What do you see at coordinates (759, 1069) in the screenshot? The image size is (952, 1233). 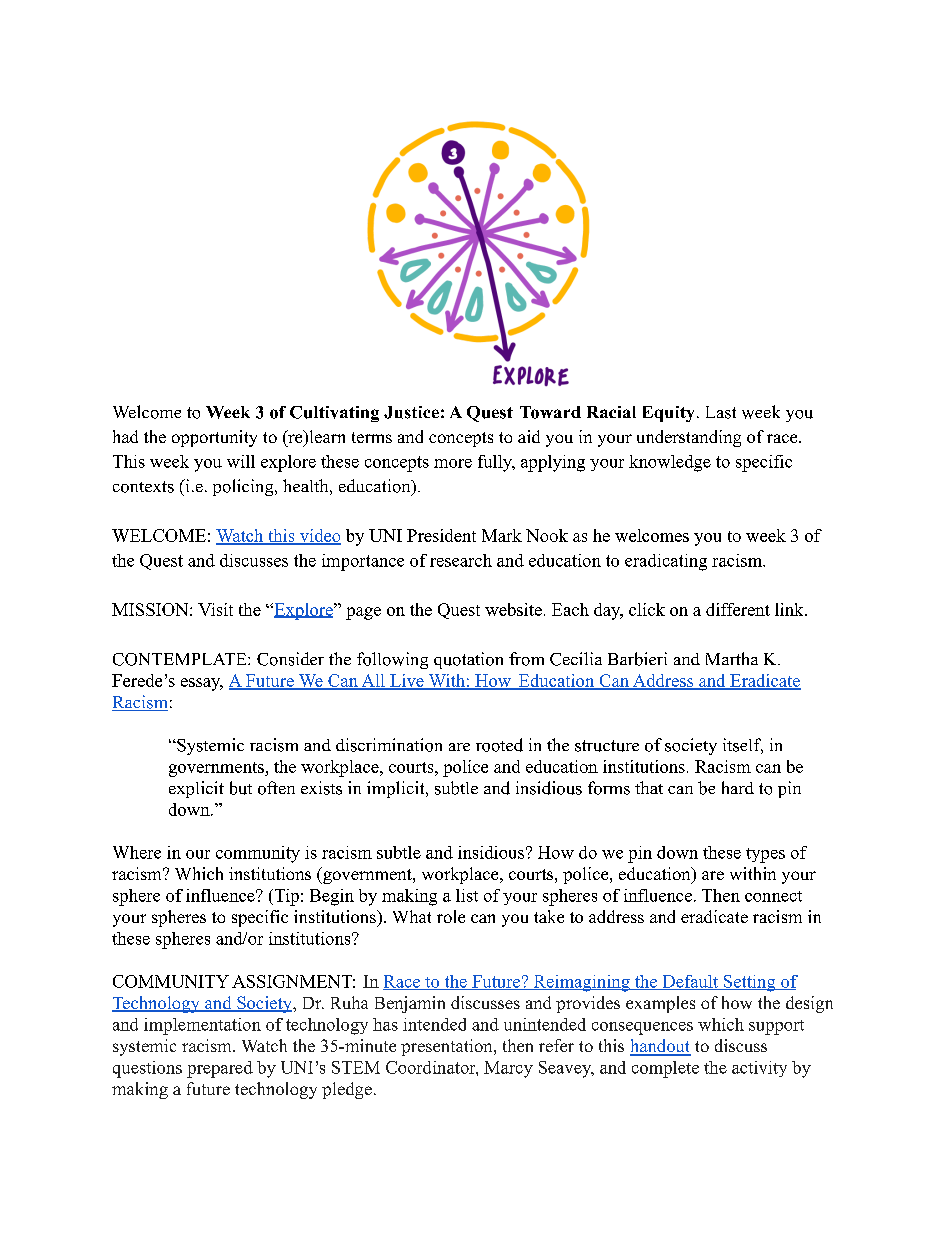 I see `activity` at bounding box center [759, 1069].
